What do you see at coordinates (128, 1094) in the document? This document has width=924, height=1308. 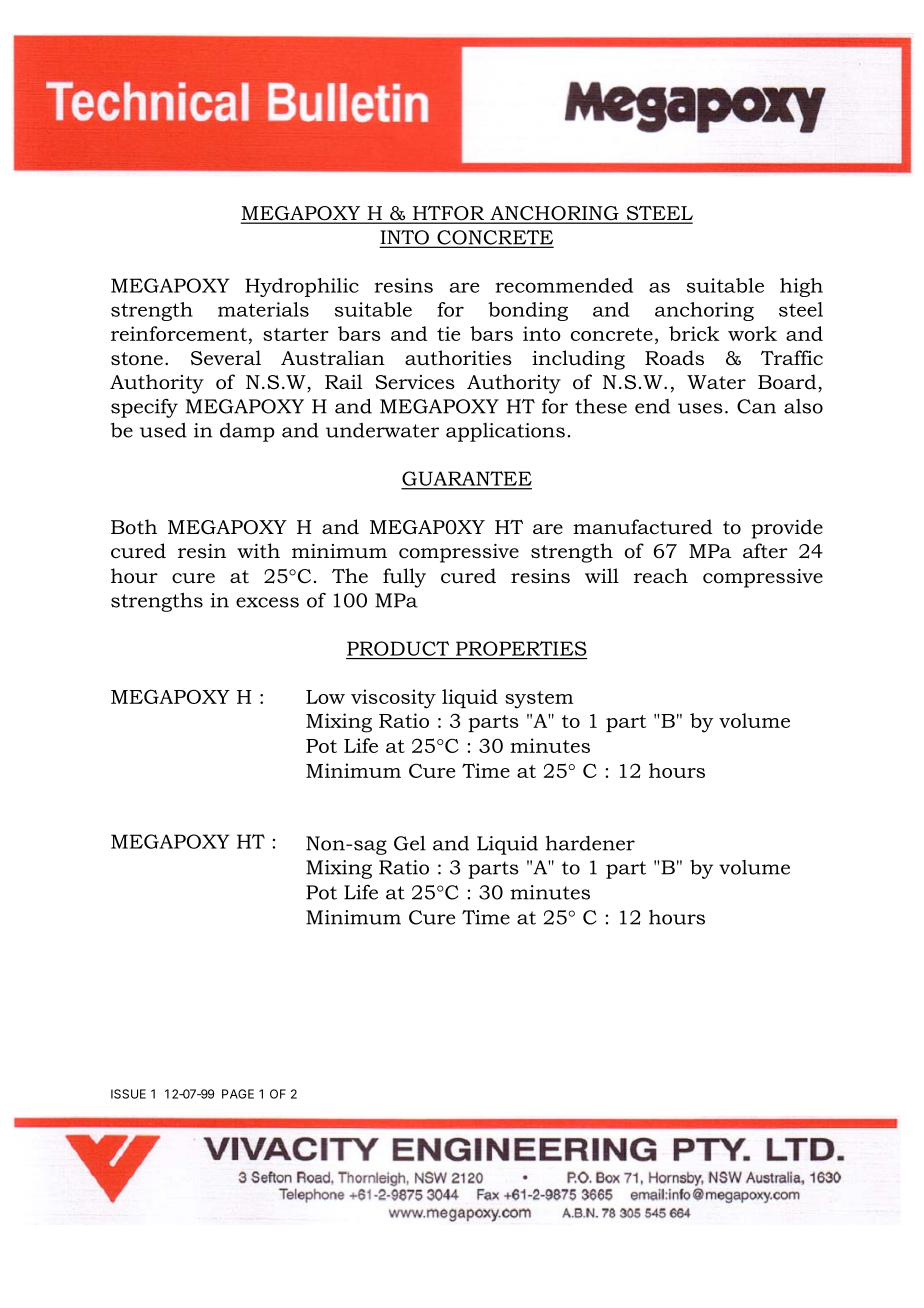 I see `ISSUE` at bounding box center [128, 1094].
